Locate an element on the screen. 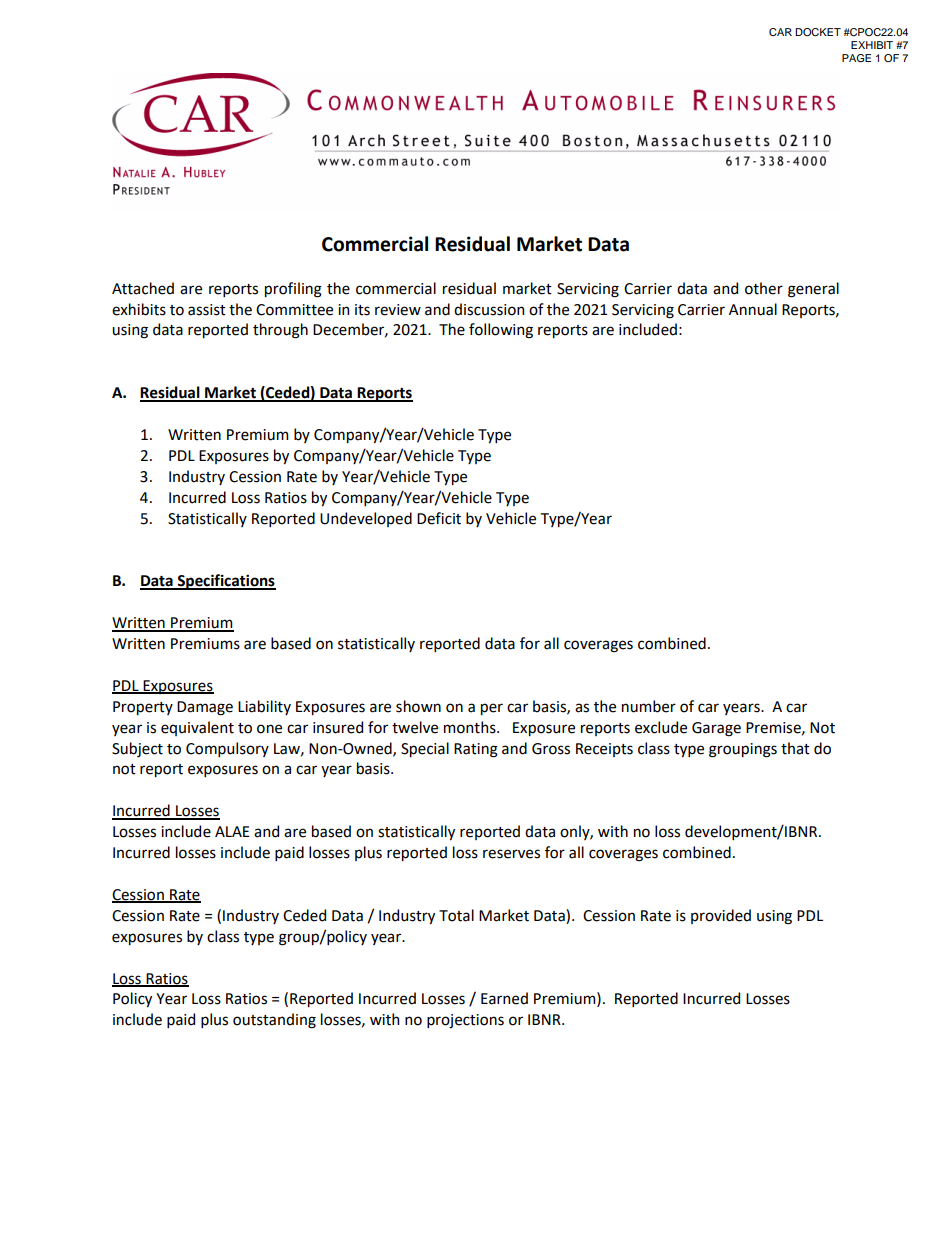 The height and width of the screenshot is (1233, 952). Specifications is located at coordinates (225, 582).
